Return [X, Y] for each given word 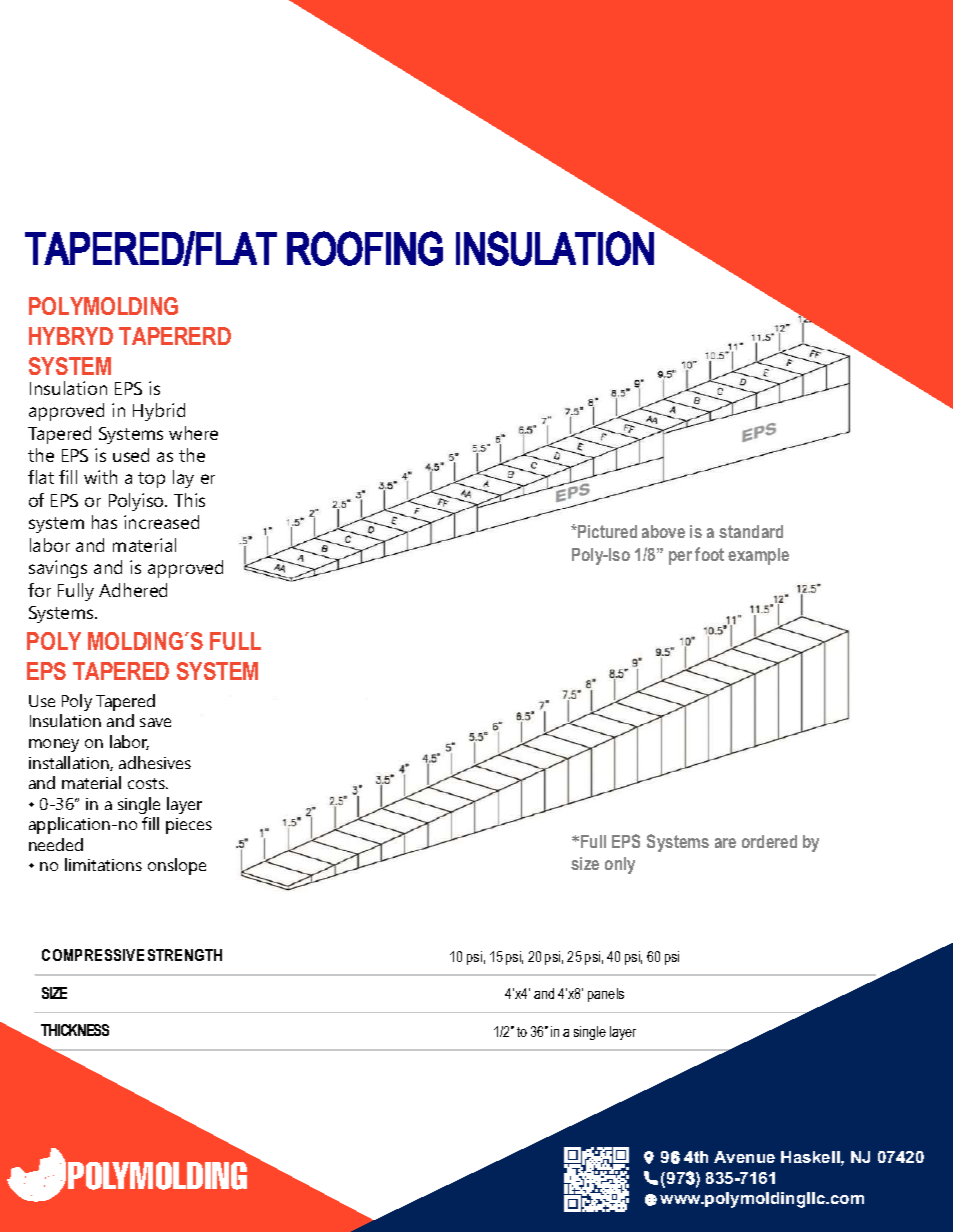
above [663, 531]
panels [606, 995]
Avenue [744, 1157]
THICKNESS [75, 1030]
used [131, 455]
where [193, 433]
